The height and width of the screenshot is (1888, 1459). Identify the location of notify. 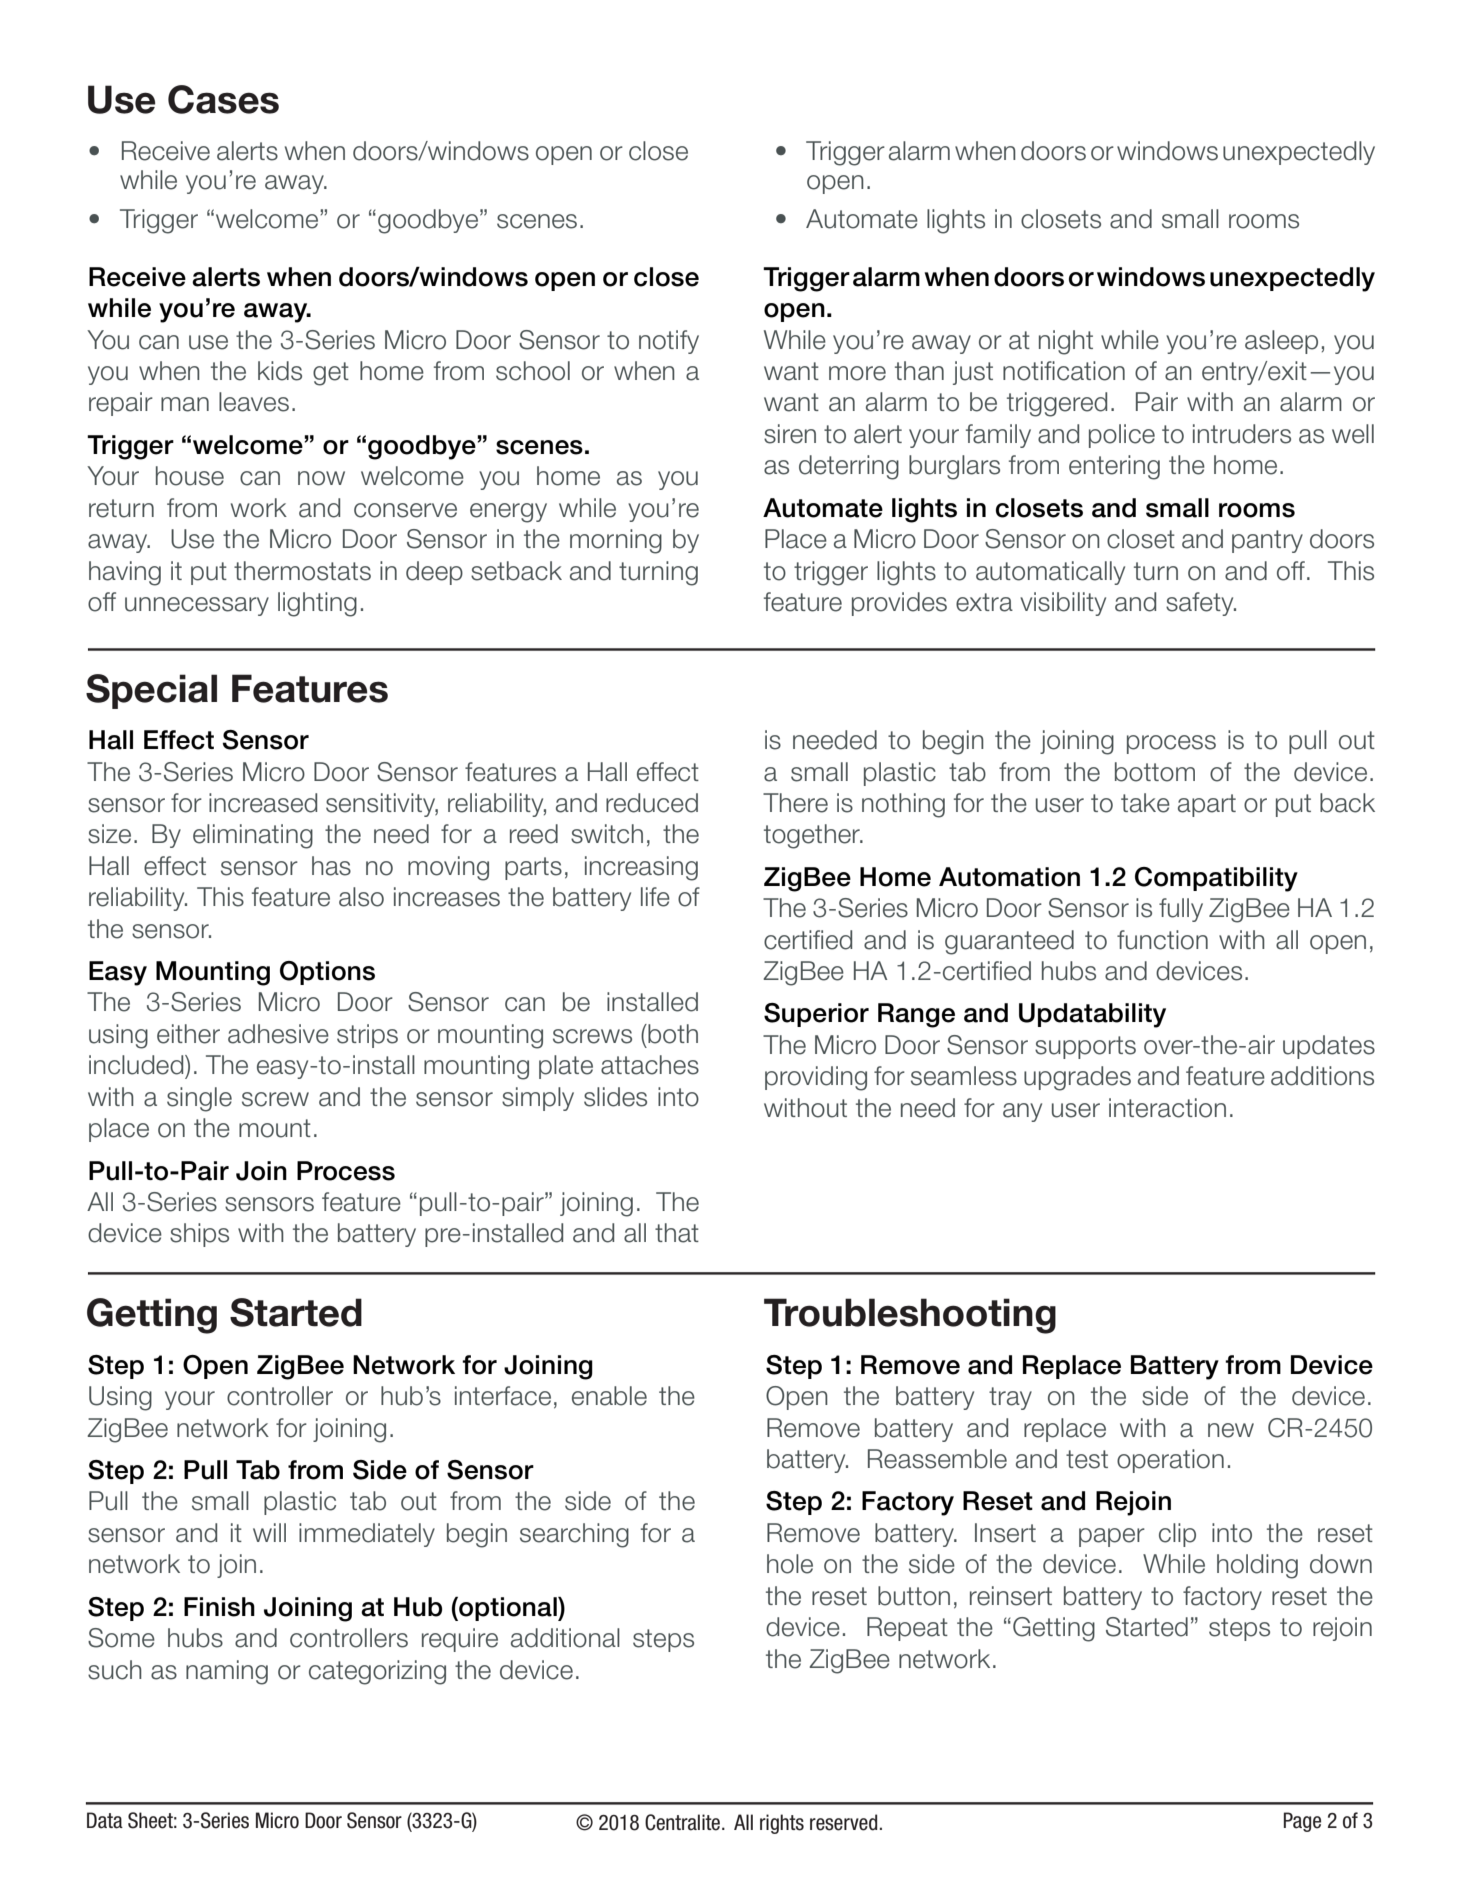
(669, 342).
